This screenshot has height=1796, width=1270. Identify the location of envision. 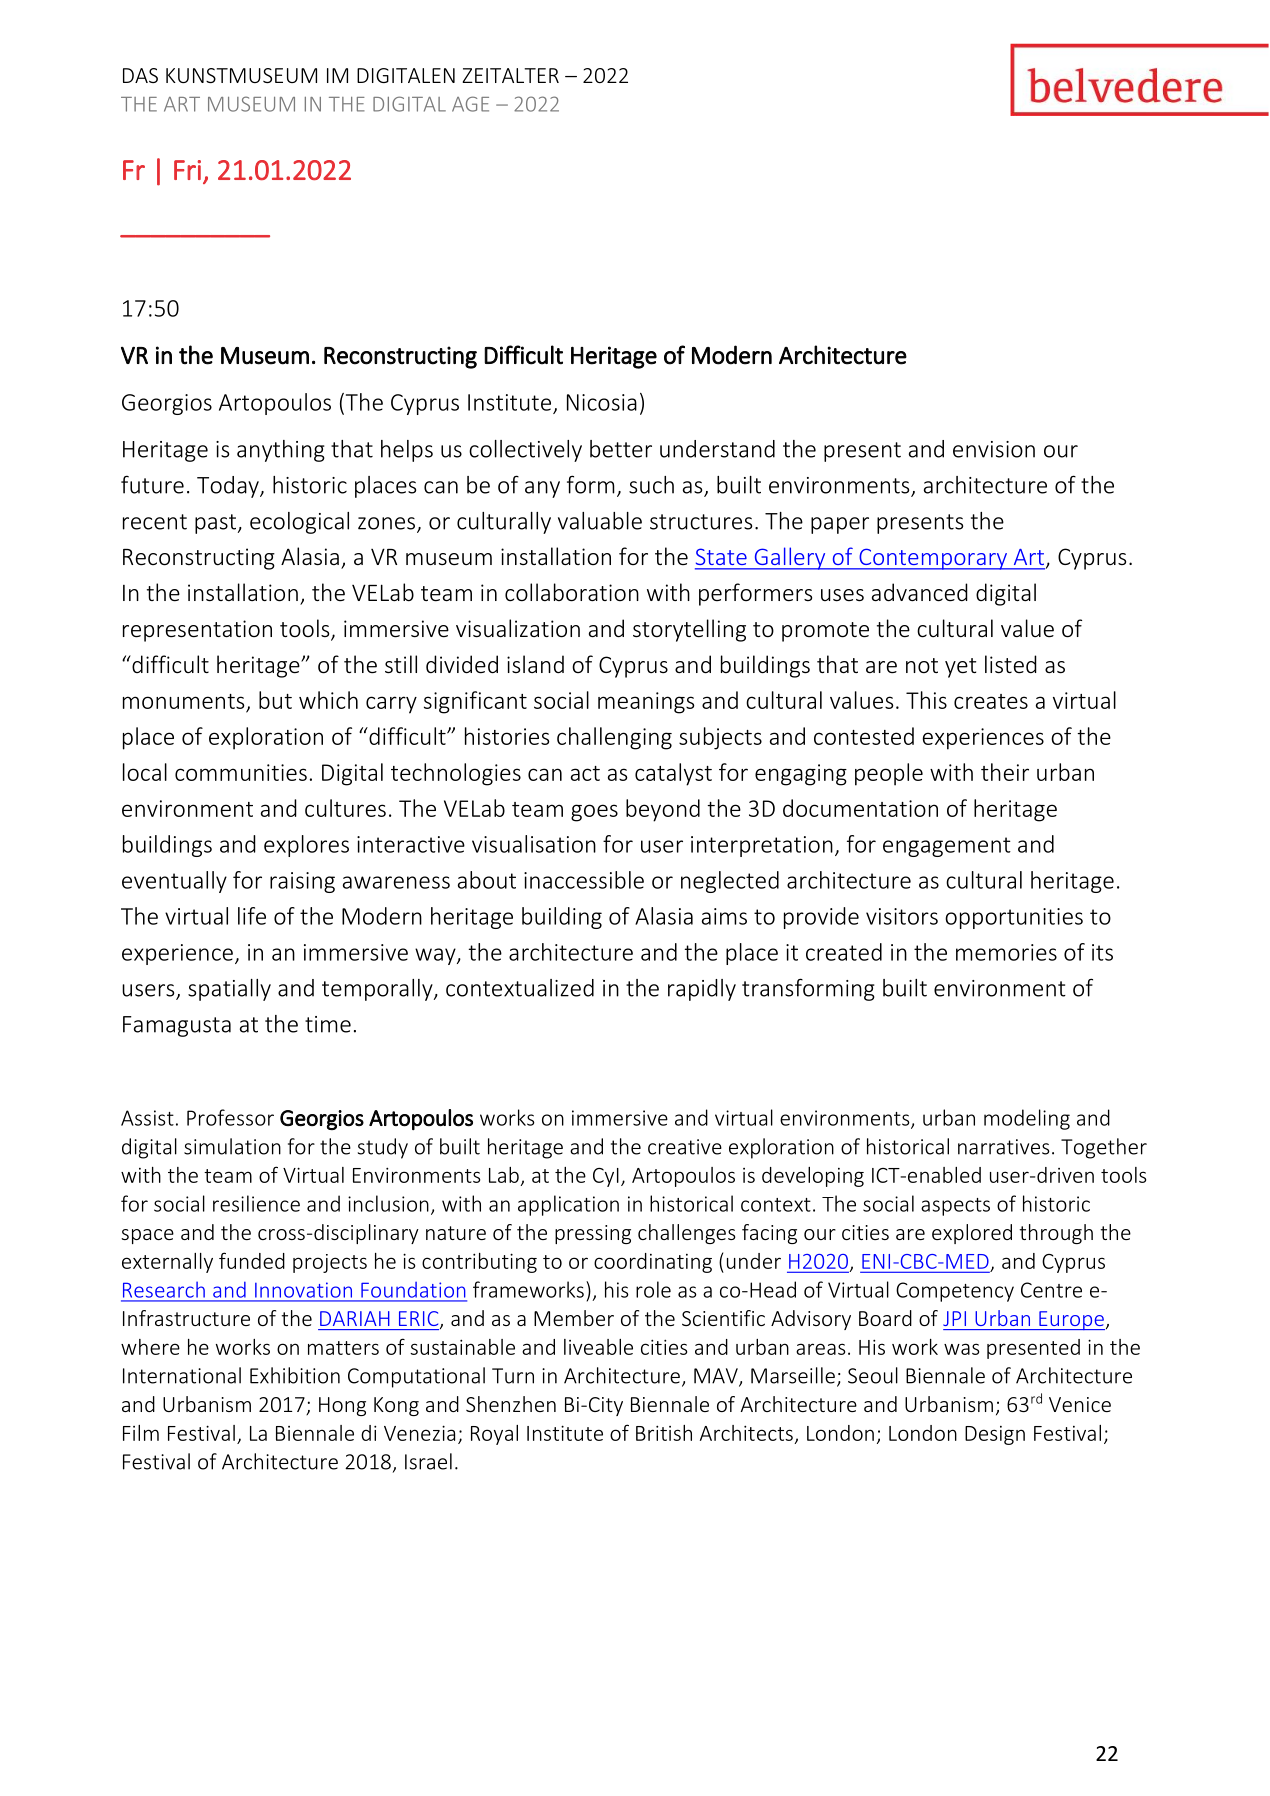
(994, 449).
